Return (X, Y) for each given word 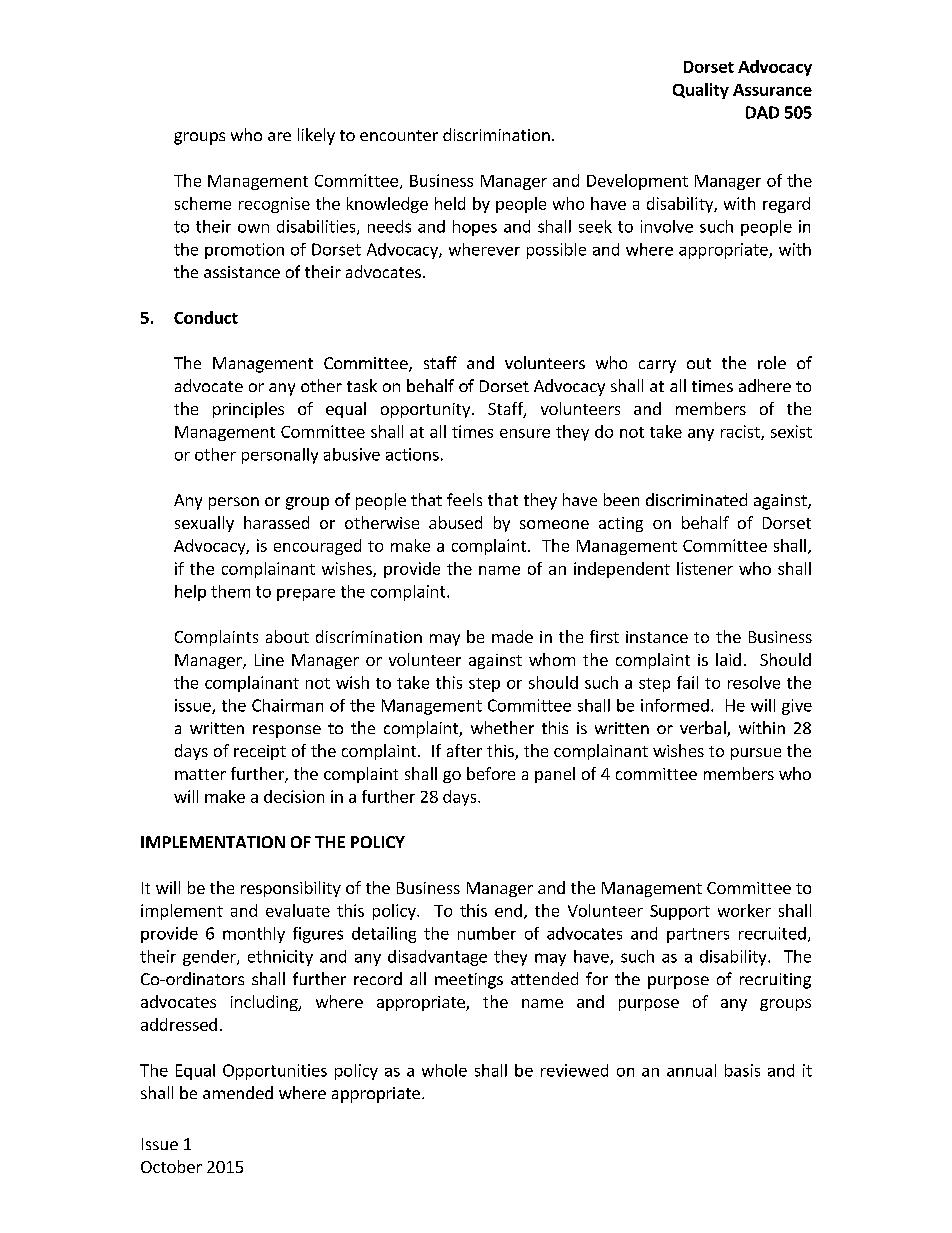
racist (741, 432)
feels (464, 499)
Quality (701, 91)
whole (444, 1070)
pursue (756, 754)
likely (316, 136)
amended (238, 1092)
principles (248, 410)
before (491, 773)
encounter (399, 135)
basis (742, 1070)
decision (294, 796)
